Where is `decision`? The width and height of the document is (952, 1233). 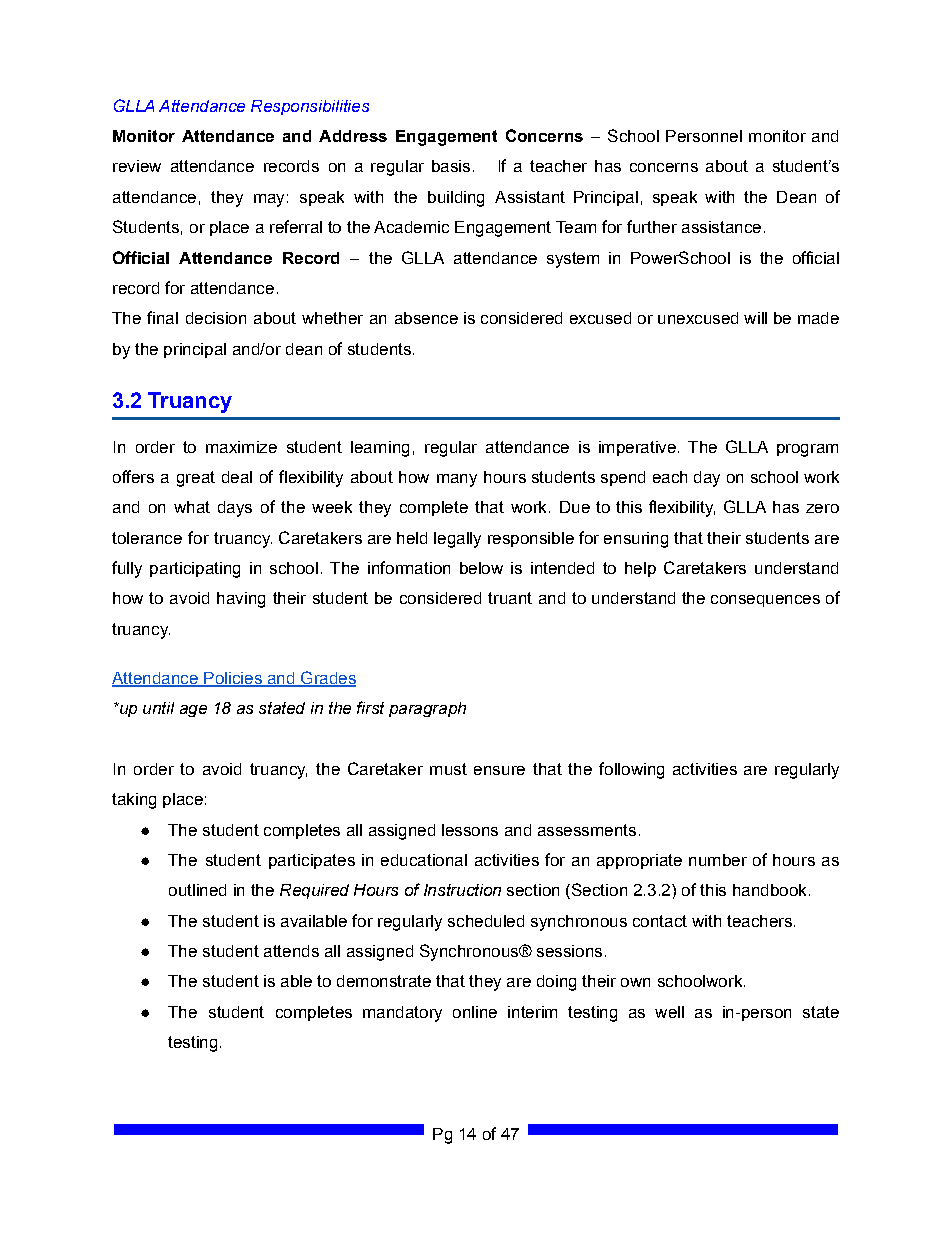
decision is located at coordinates (216, 318).
